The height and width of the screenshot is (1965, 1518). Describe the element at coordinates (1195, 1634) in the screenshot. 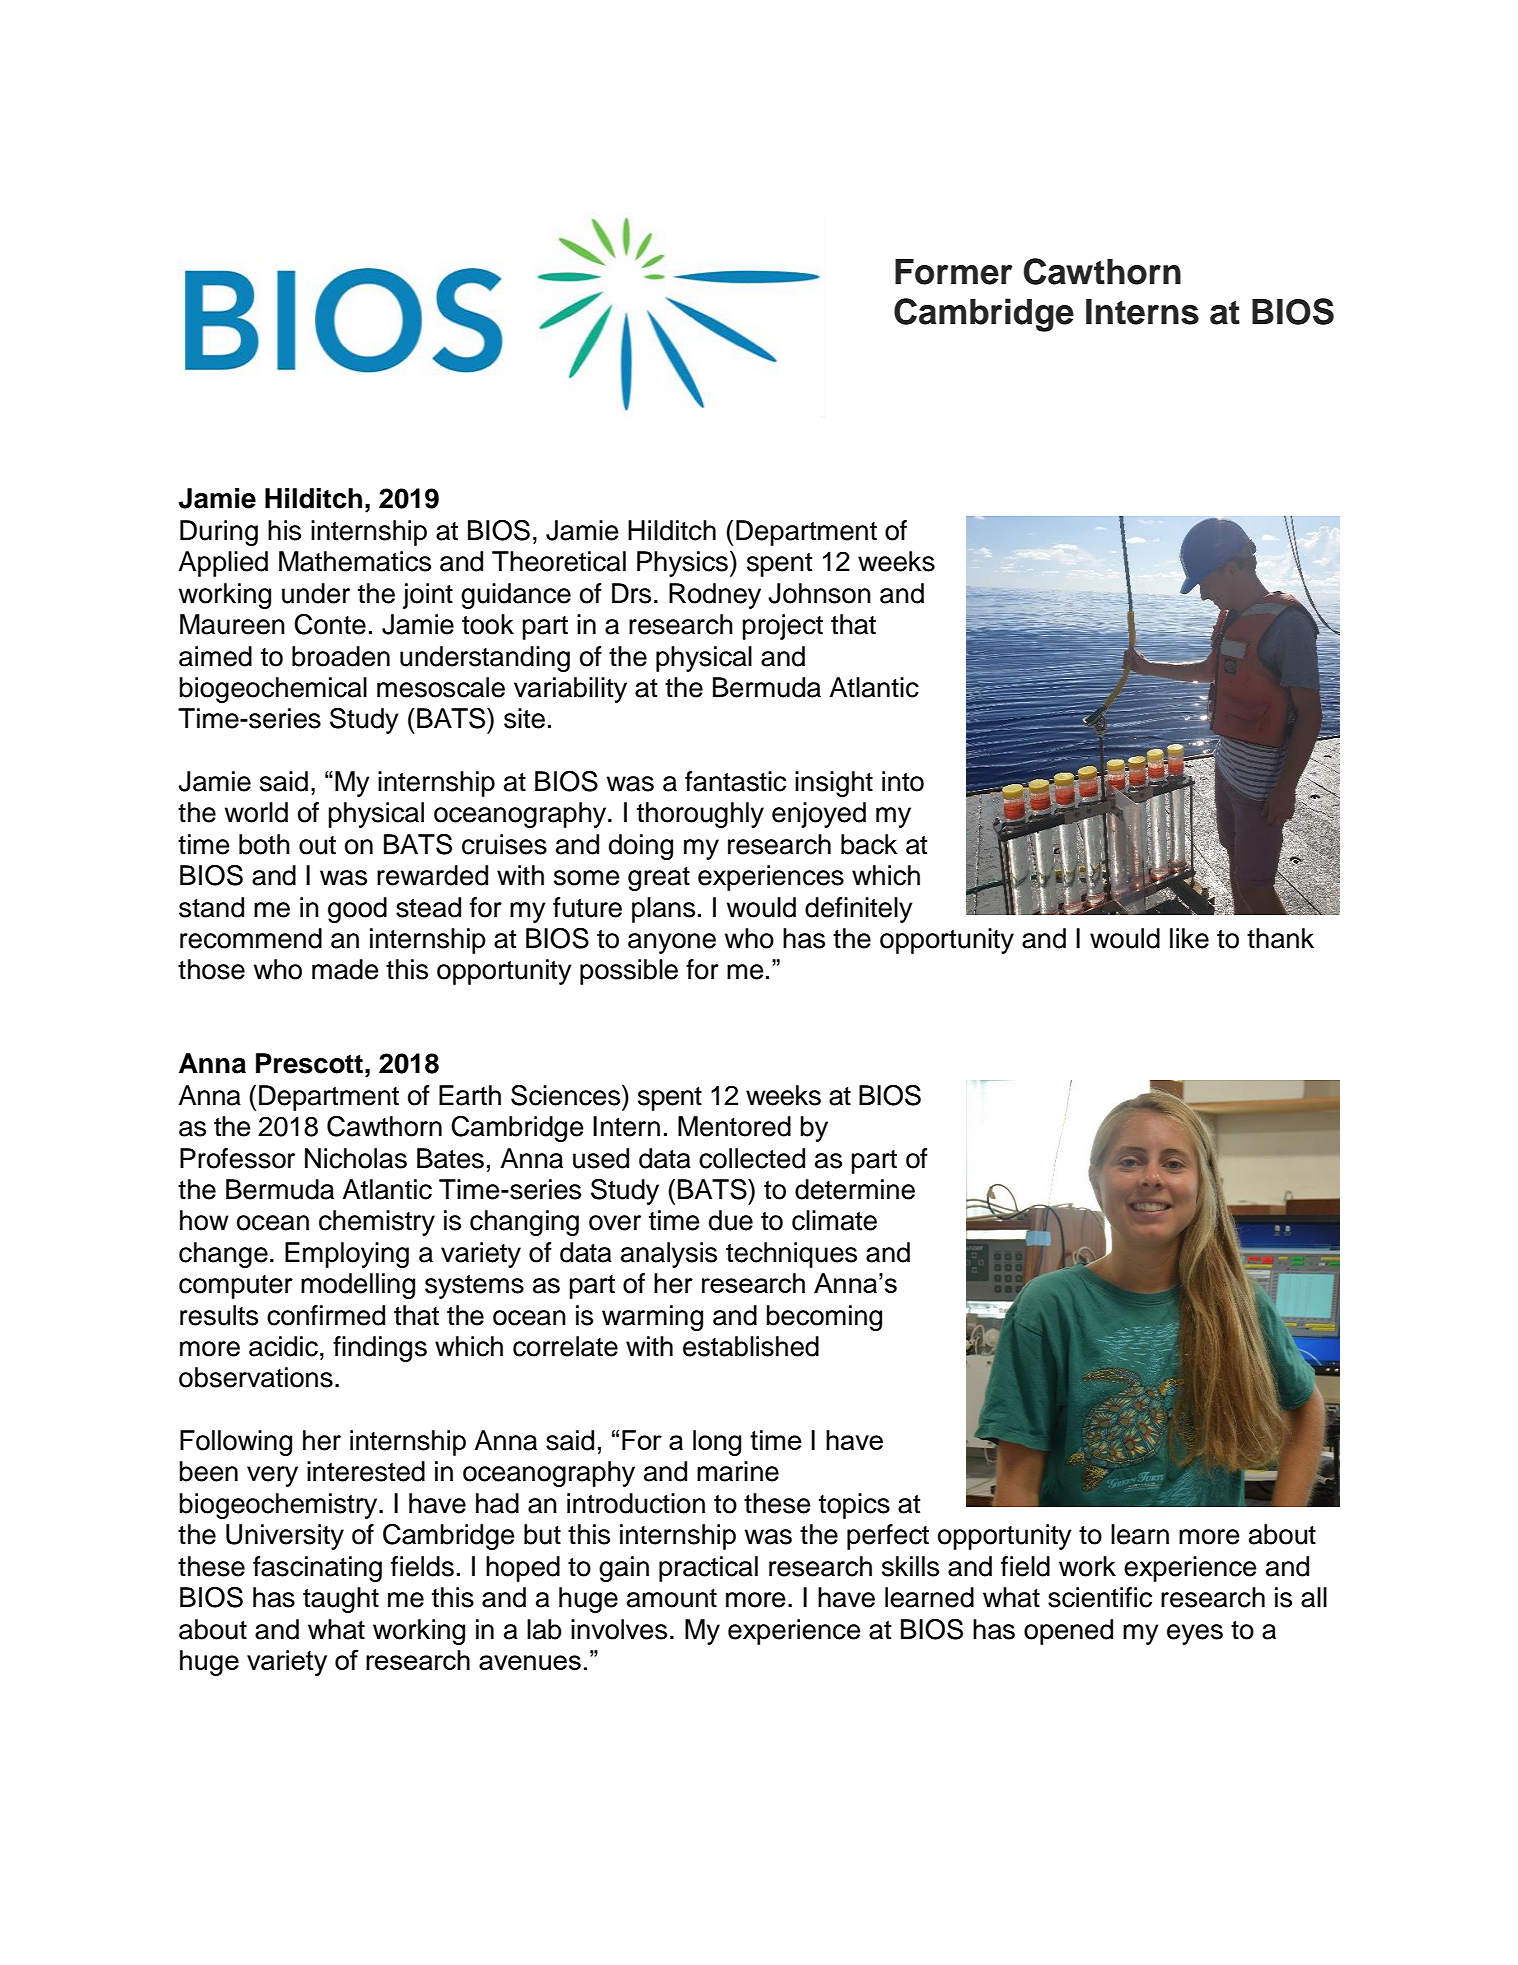

I see `eyes` at that location.
